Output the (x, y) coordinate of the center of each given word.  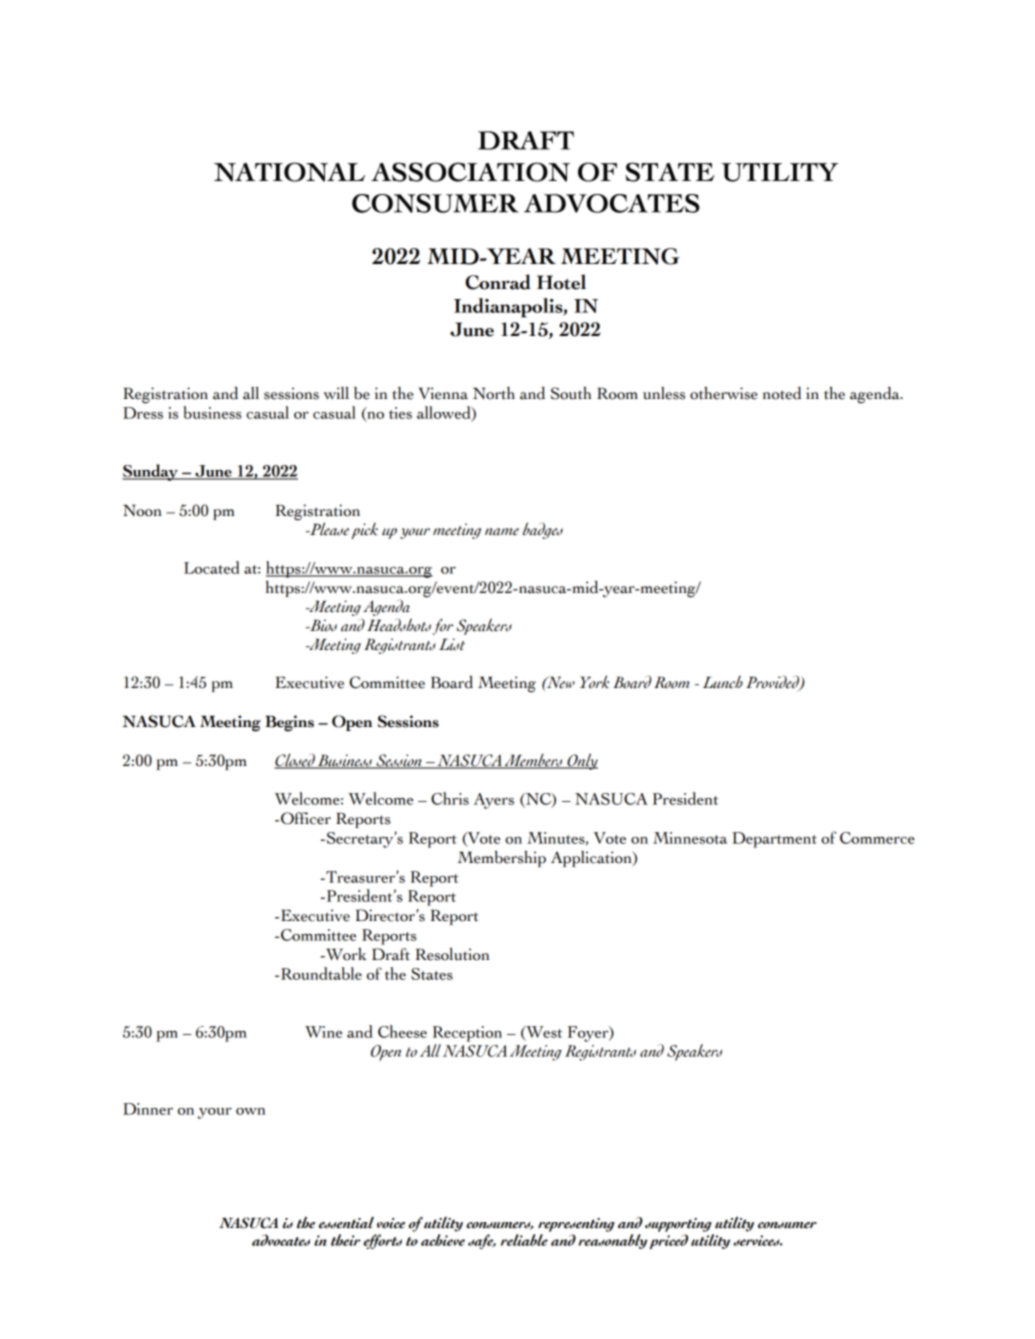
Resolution (452, 954)
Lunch (723, 682)
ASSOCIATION (470, 172)
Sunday (151, 472)
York (594, 682)
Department (774, 840)
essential (346, 1223)
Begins (289, 723)
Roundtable (321, 973)
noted (782, 393)
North (494, 393)
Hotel (561, 282)
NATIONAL (289, 172)
